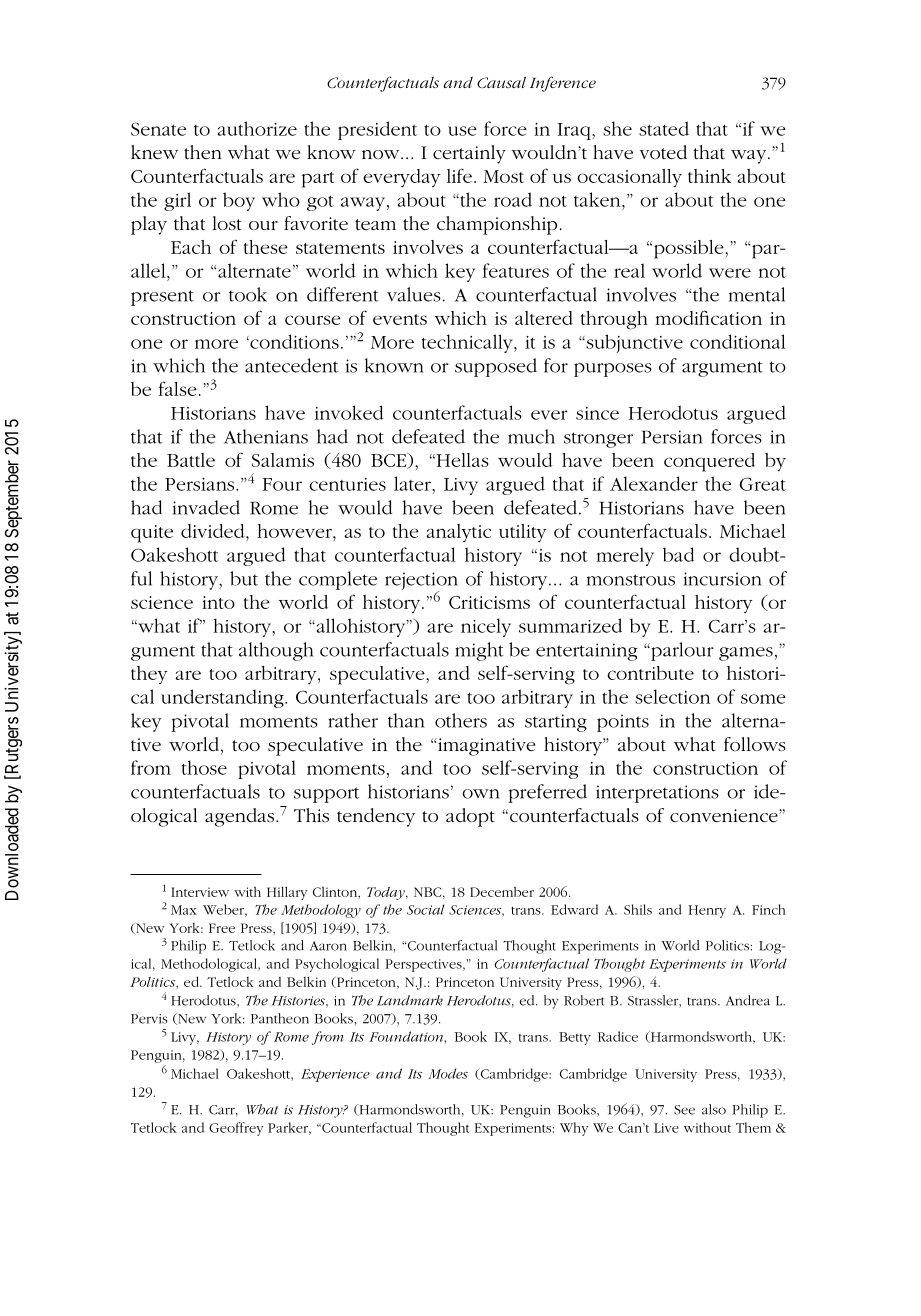  Describe the element at coordinates (448, 1073) in the image. I see `Modes` at that location.
